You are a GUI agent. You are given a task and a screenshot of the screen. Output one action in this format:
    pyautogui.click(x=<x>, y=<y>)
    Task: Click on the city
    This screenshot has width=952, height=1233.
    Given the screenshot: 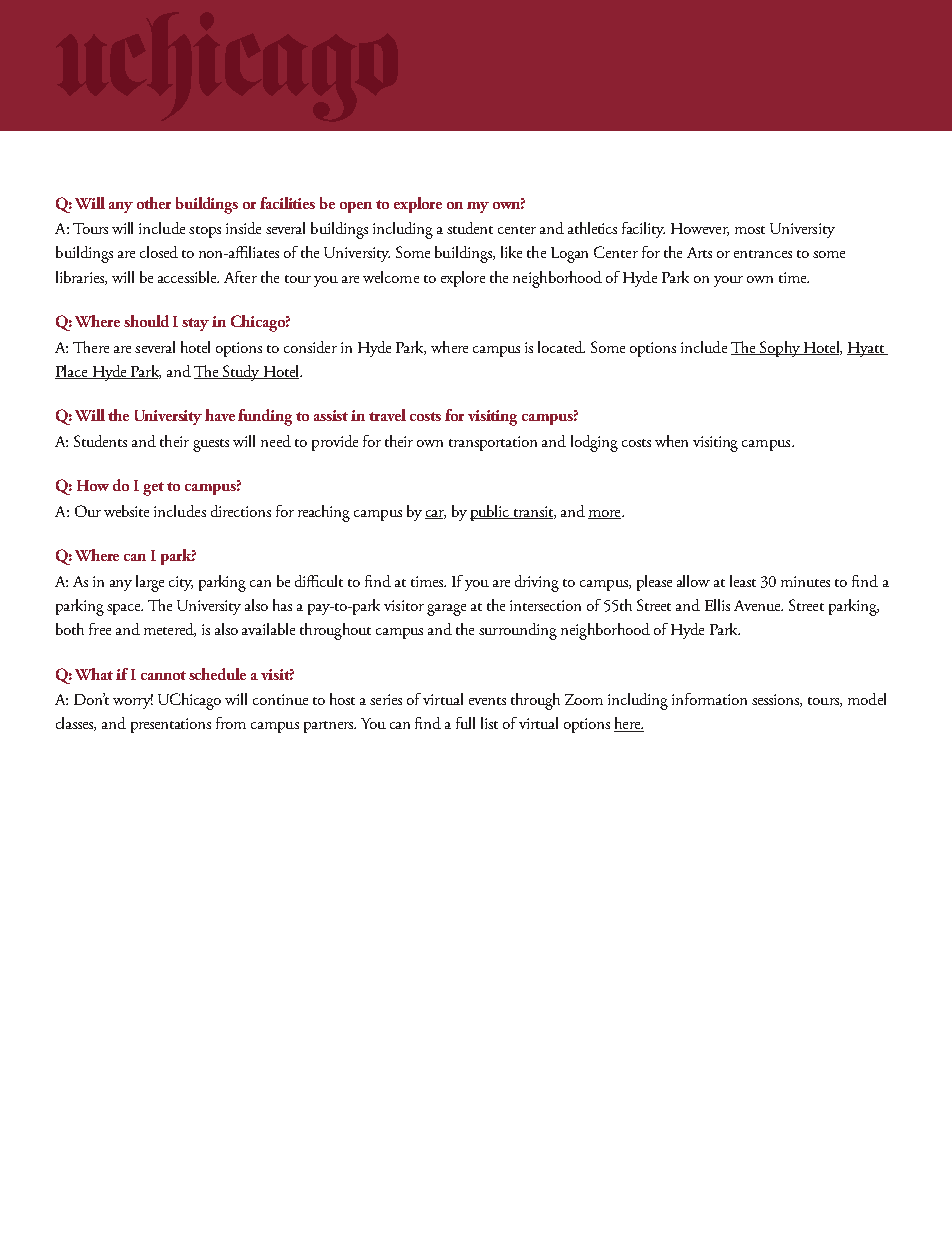 What is the action you would take?
    pyautogui.click(x=181, y=583)
